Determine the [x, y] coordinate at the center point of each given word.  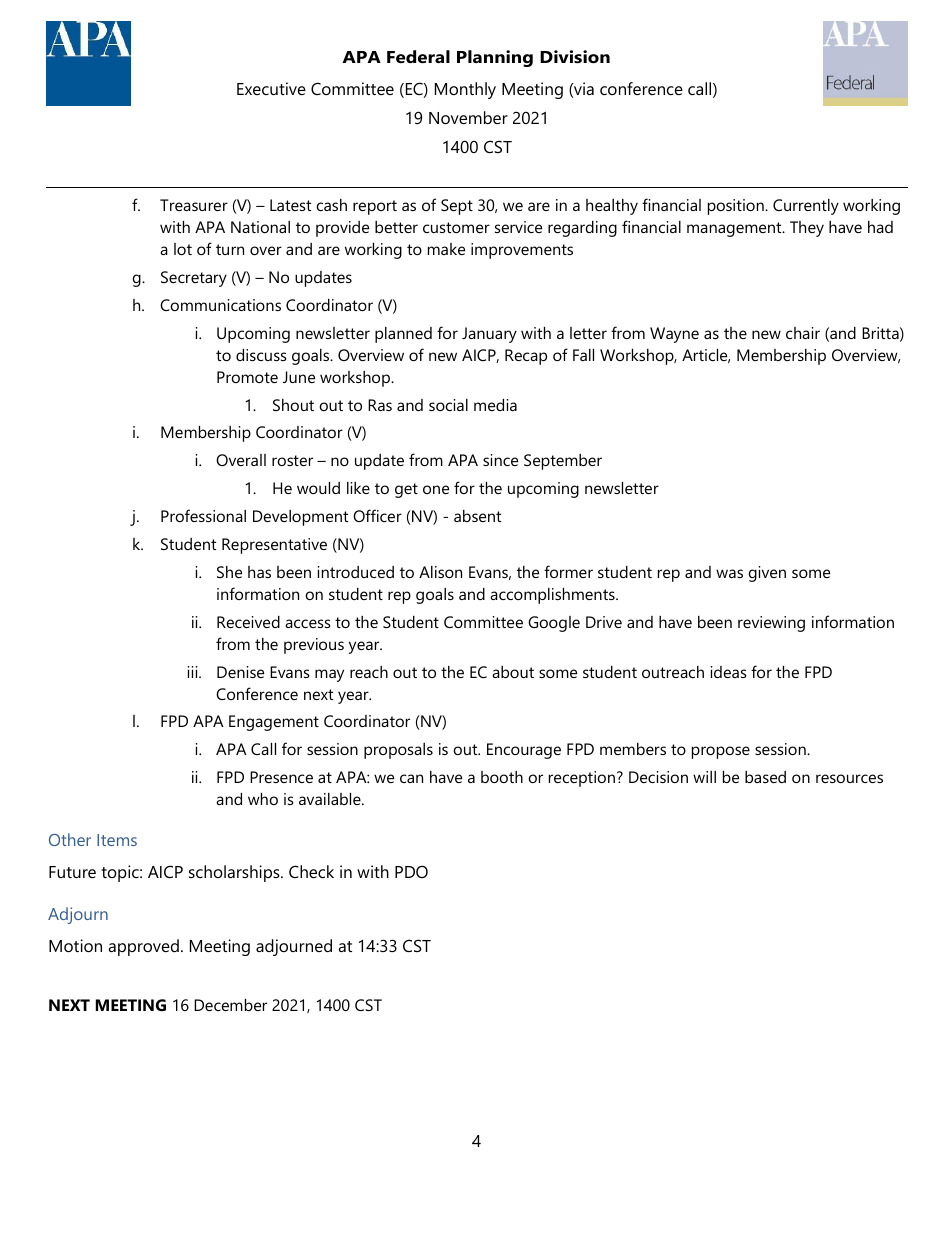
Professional [203, 515]
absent [477, 516]
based [765, 777]
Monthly [465, 90]
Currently [806, 207]
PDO [411, 871]
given [767, 574]
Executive [271, 88]
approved [143, 947]
